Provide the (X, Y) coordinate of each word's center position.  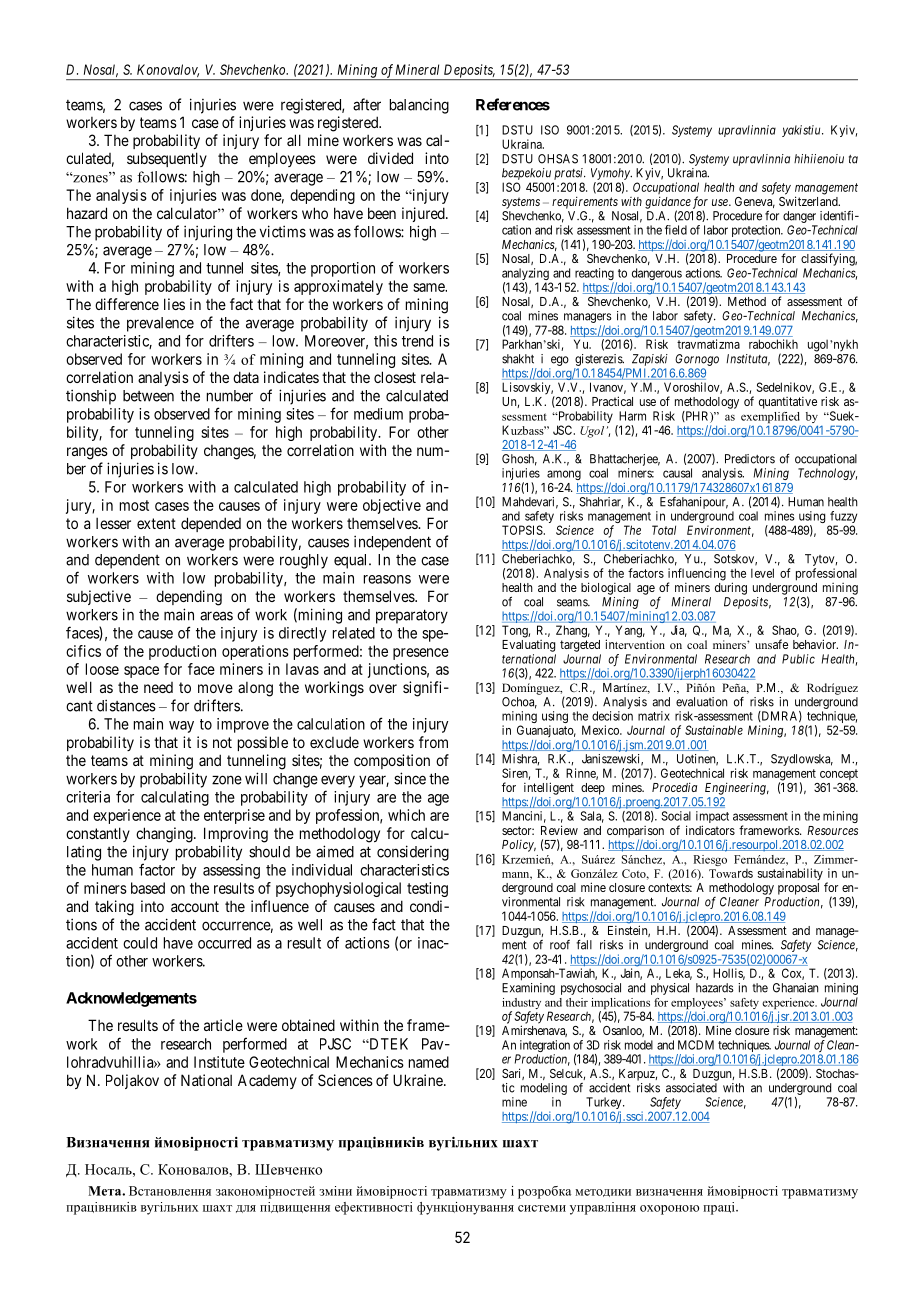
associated (691, 1088)
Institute (219, 1062)
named (429, 1062)
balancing (419, 106)
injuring (208, 233)
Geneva (755, 202)
